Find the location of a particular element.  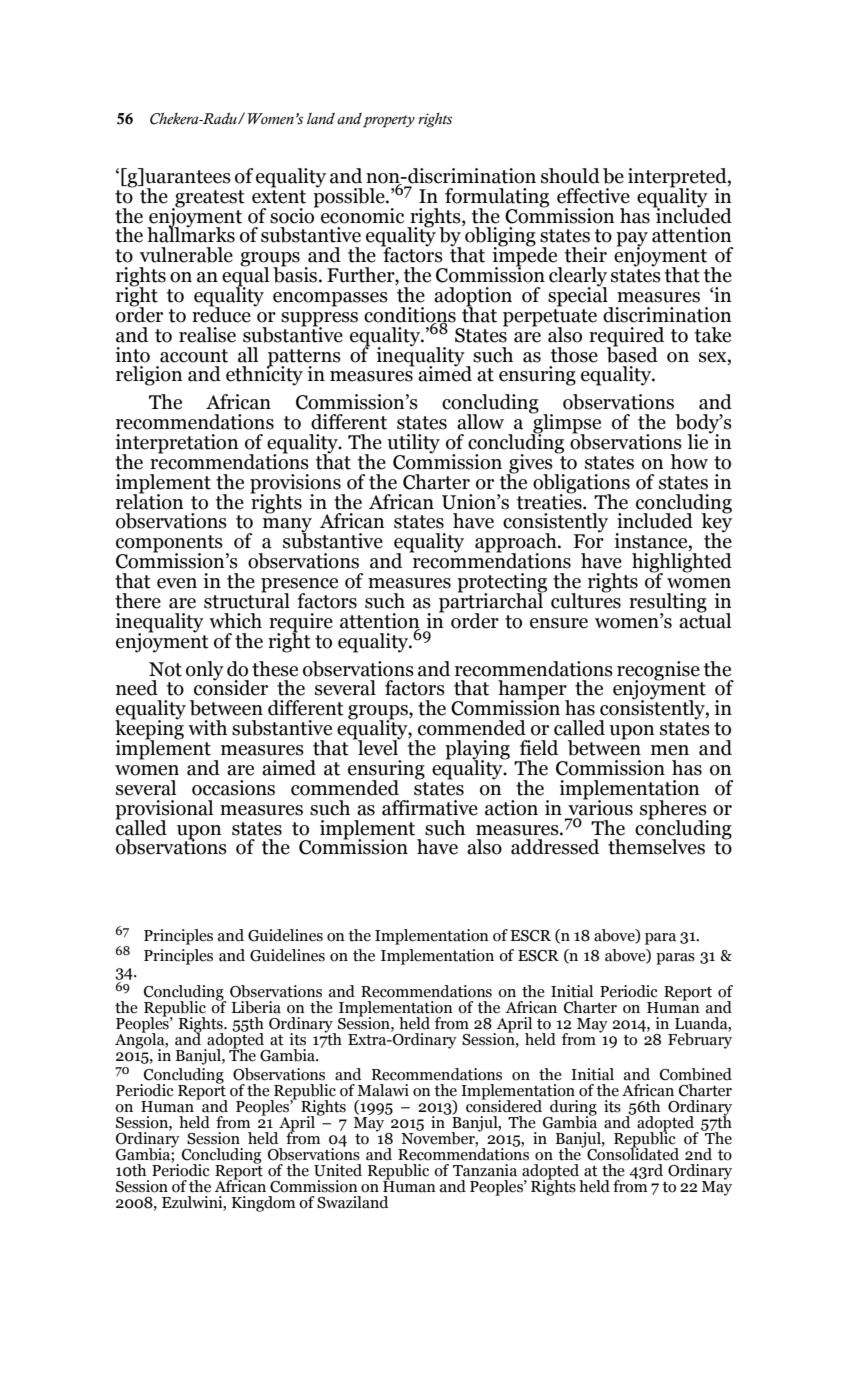

account is located at coordinates (194, 356).
